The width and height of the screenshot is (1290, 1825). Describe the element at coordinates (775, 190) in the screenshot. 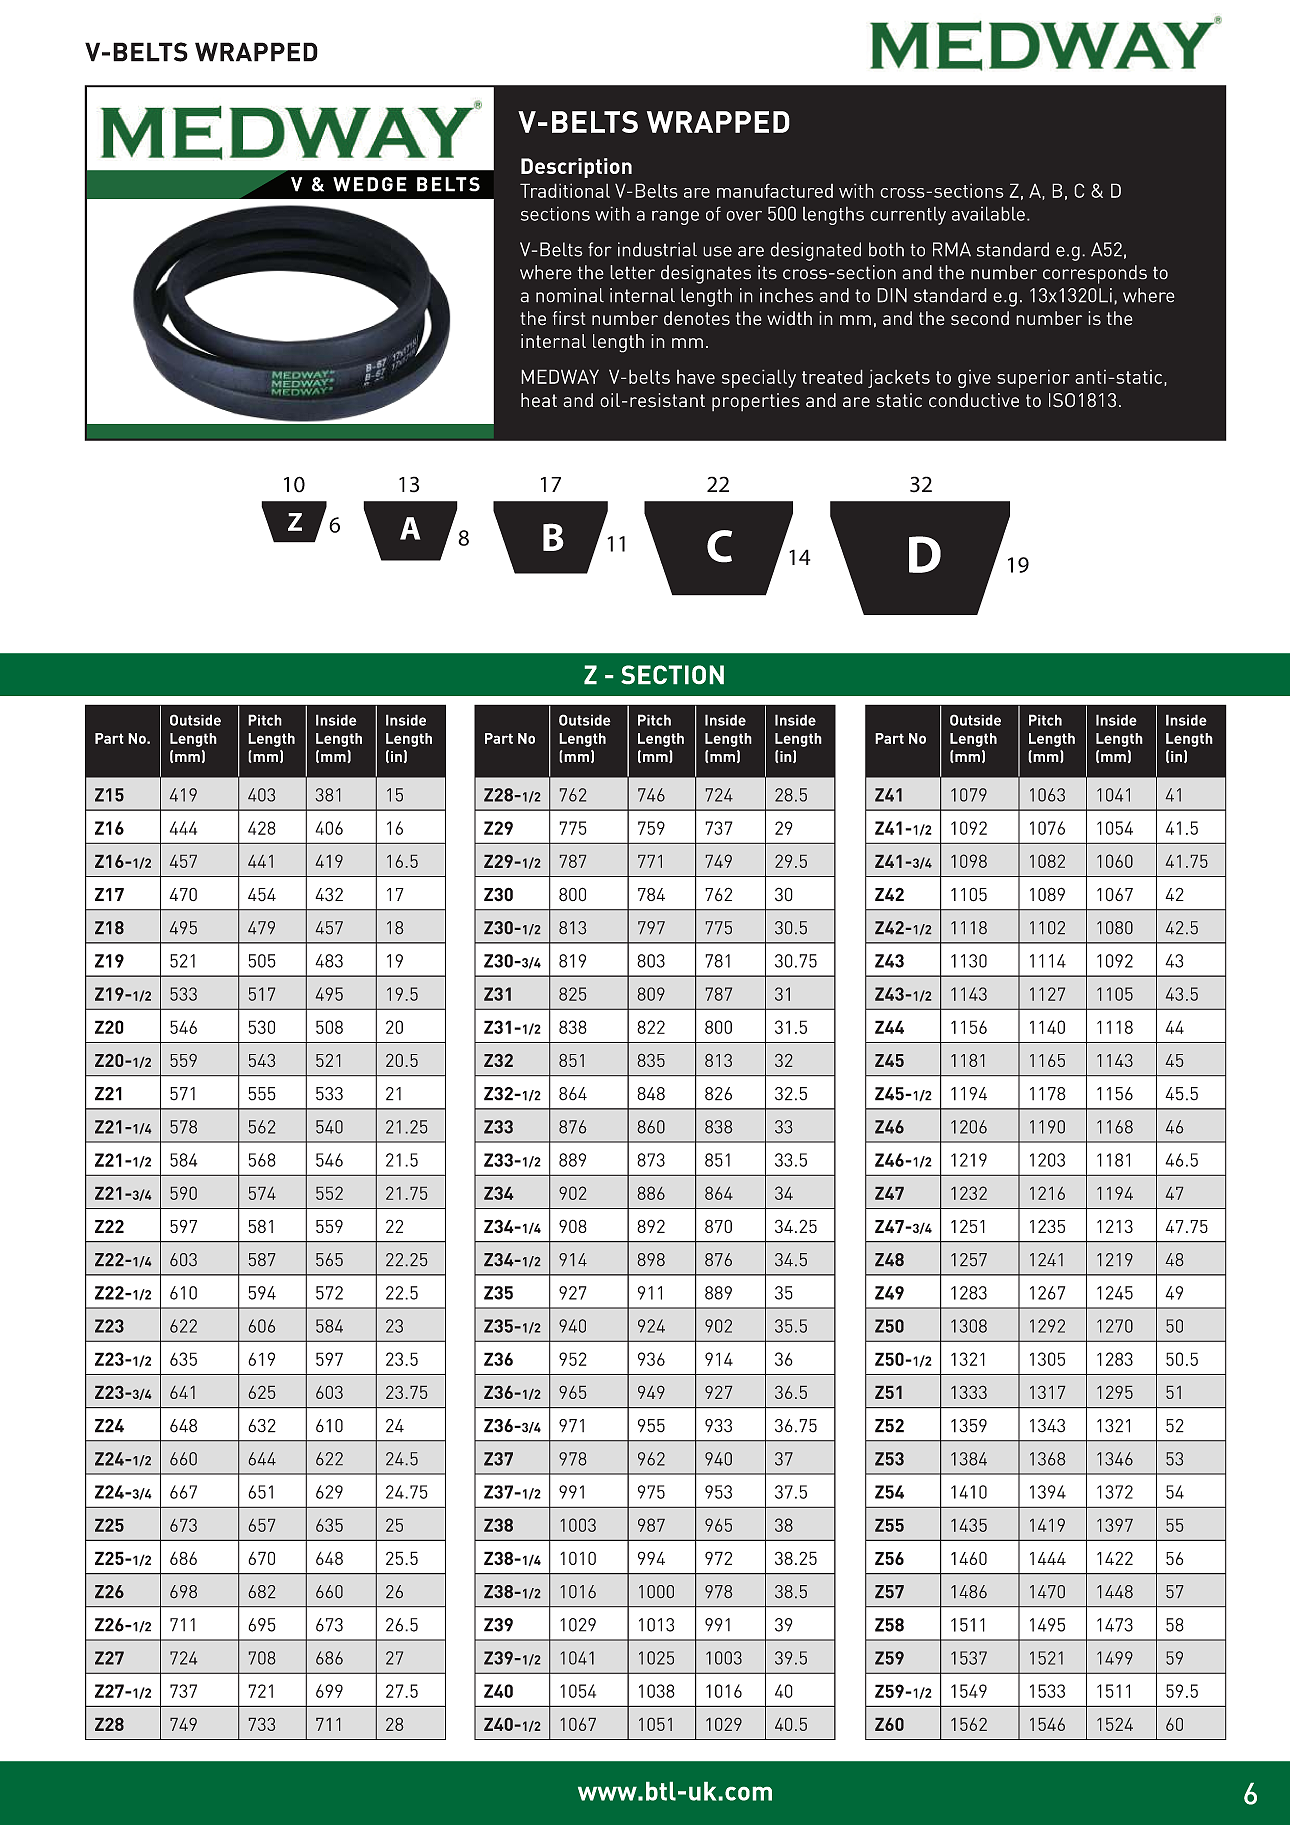

I see `manufactured` at that location.
